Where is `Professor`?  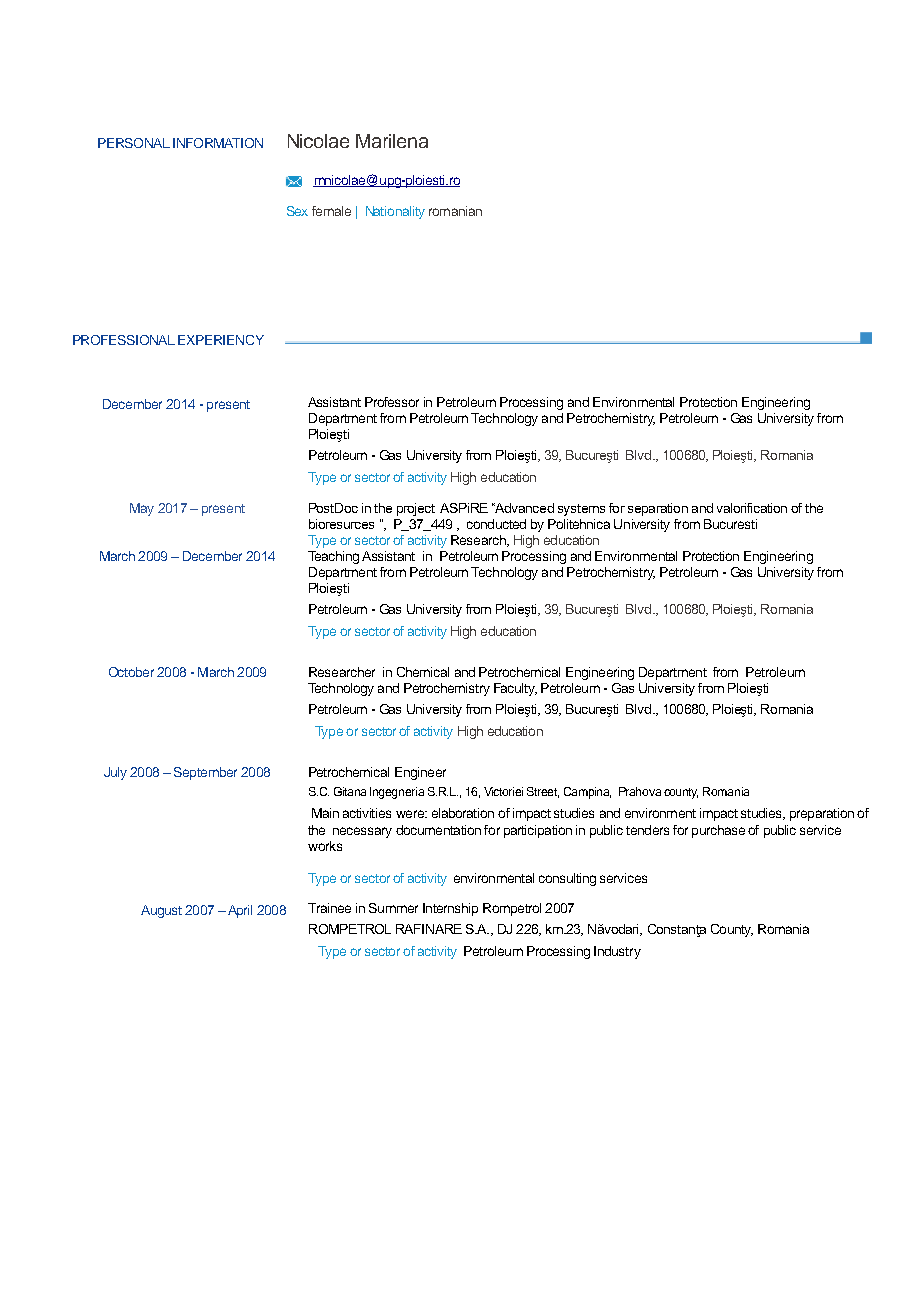
Professor is located at coordinates (392, 402).
